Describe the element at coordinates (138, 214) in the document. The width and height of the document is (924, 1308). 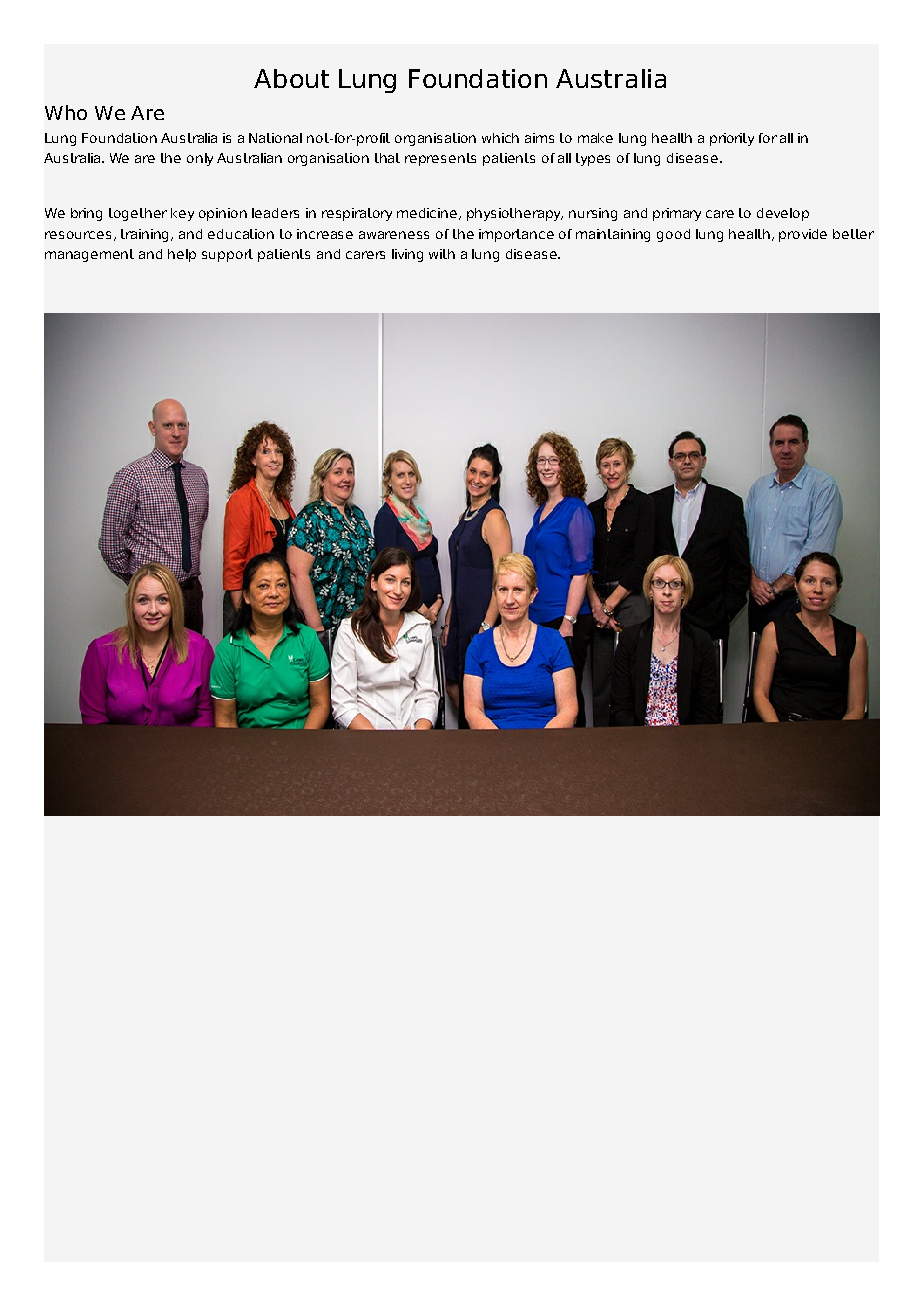
I see `together` at that location.
